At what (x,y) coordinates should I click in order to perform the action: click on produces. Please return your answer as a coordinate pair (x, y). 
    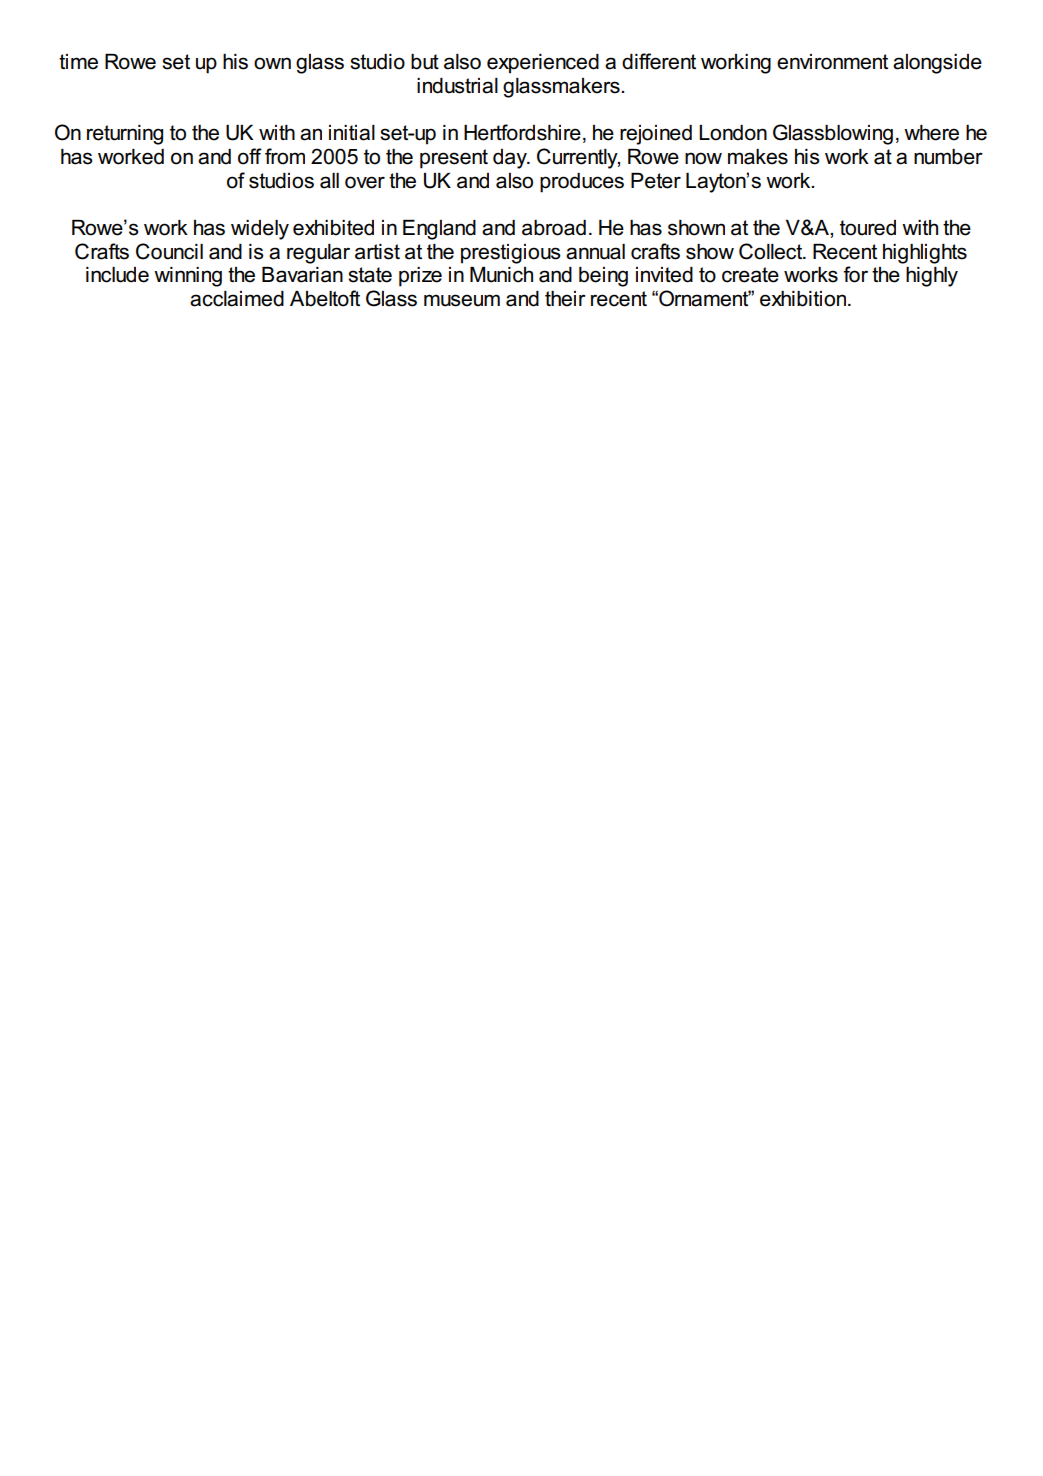
    Looking at the image, I should click on (582, 183).
